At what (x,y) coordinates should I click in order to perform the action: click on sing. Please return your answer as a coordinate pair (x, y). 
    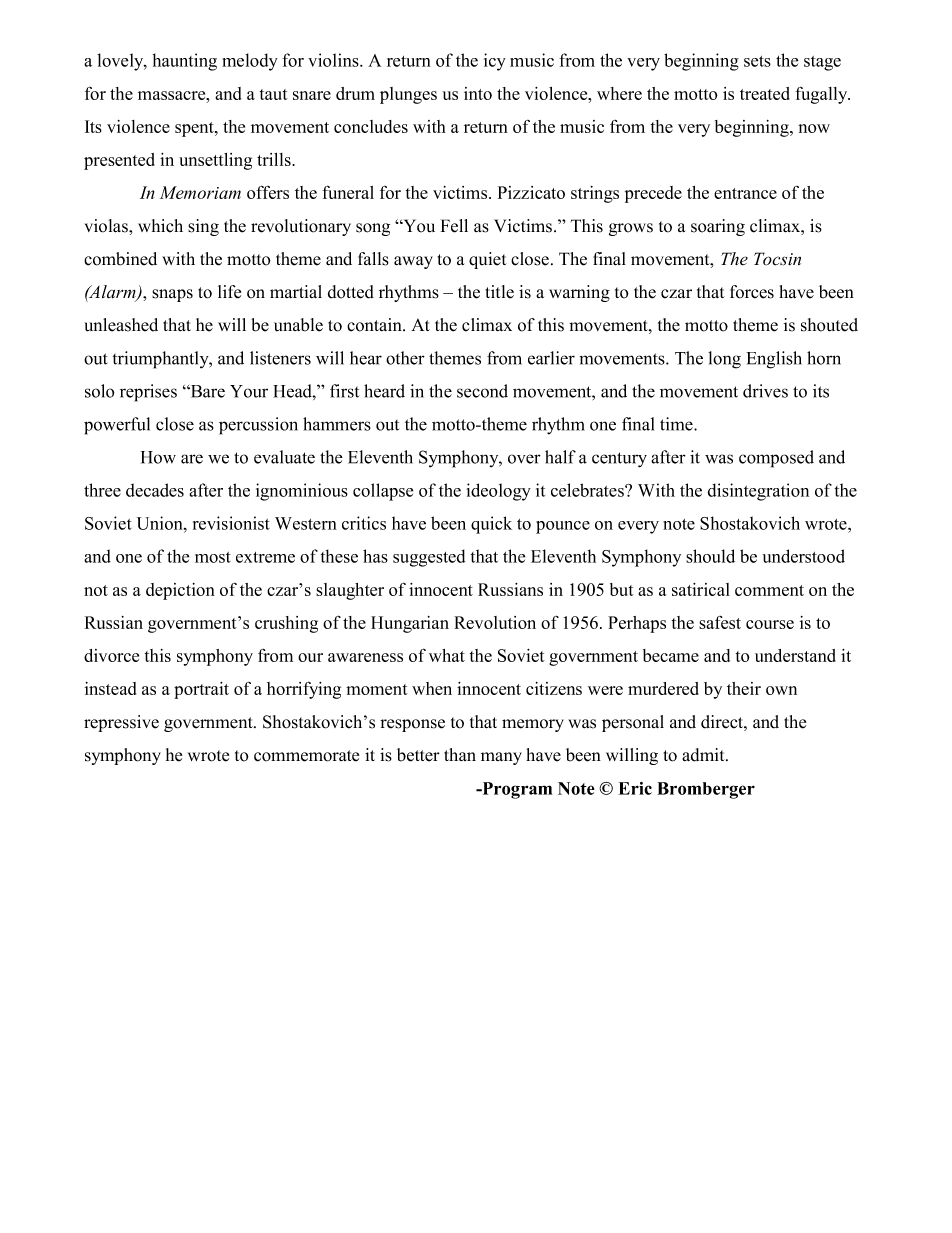
    Looking at the image, I should click on (203, 227).
